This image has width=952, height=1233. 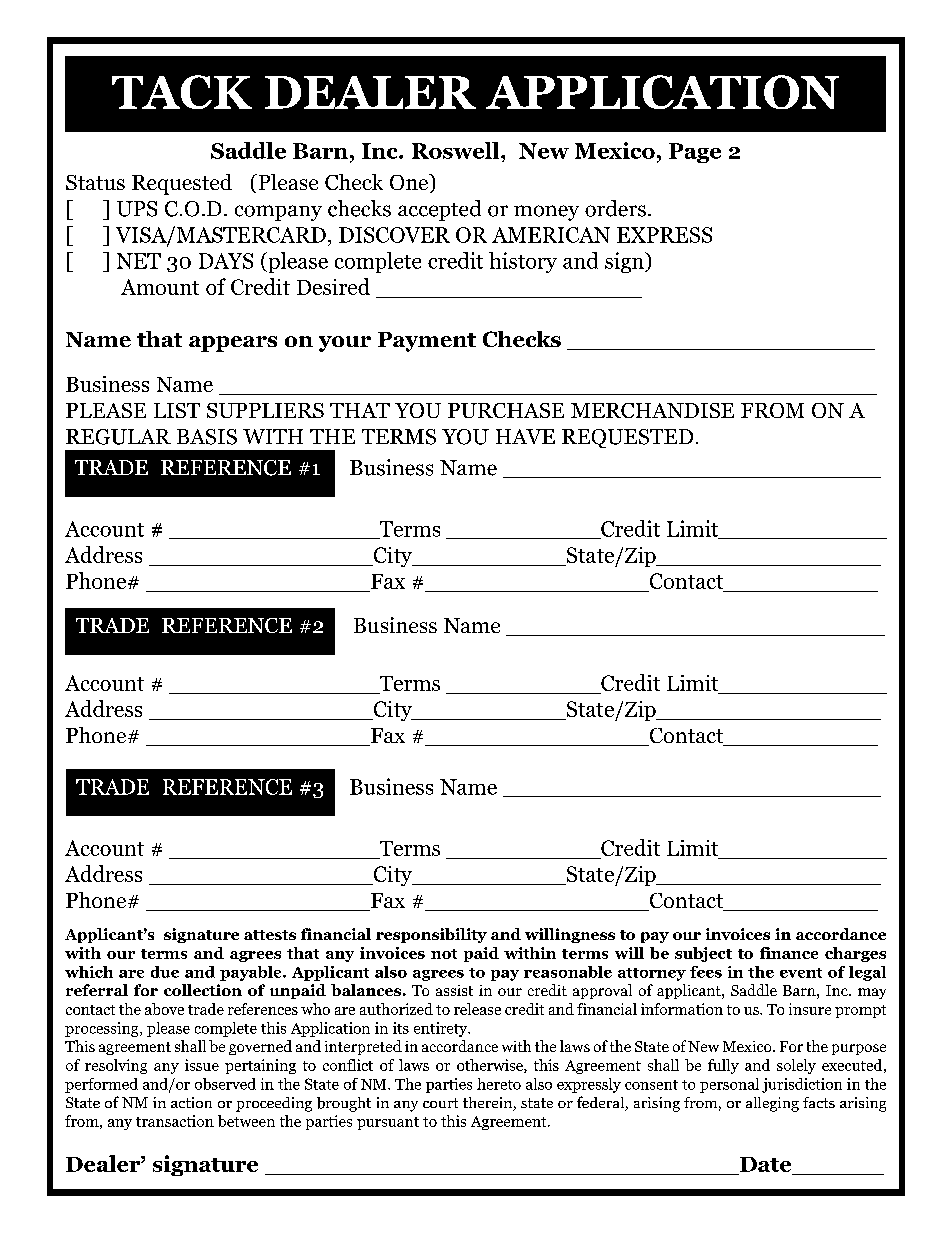 What do you see at coordinates (182, 92) in the image?
I see `TACK` at bounding box center [182, 92].
